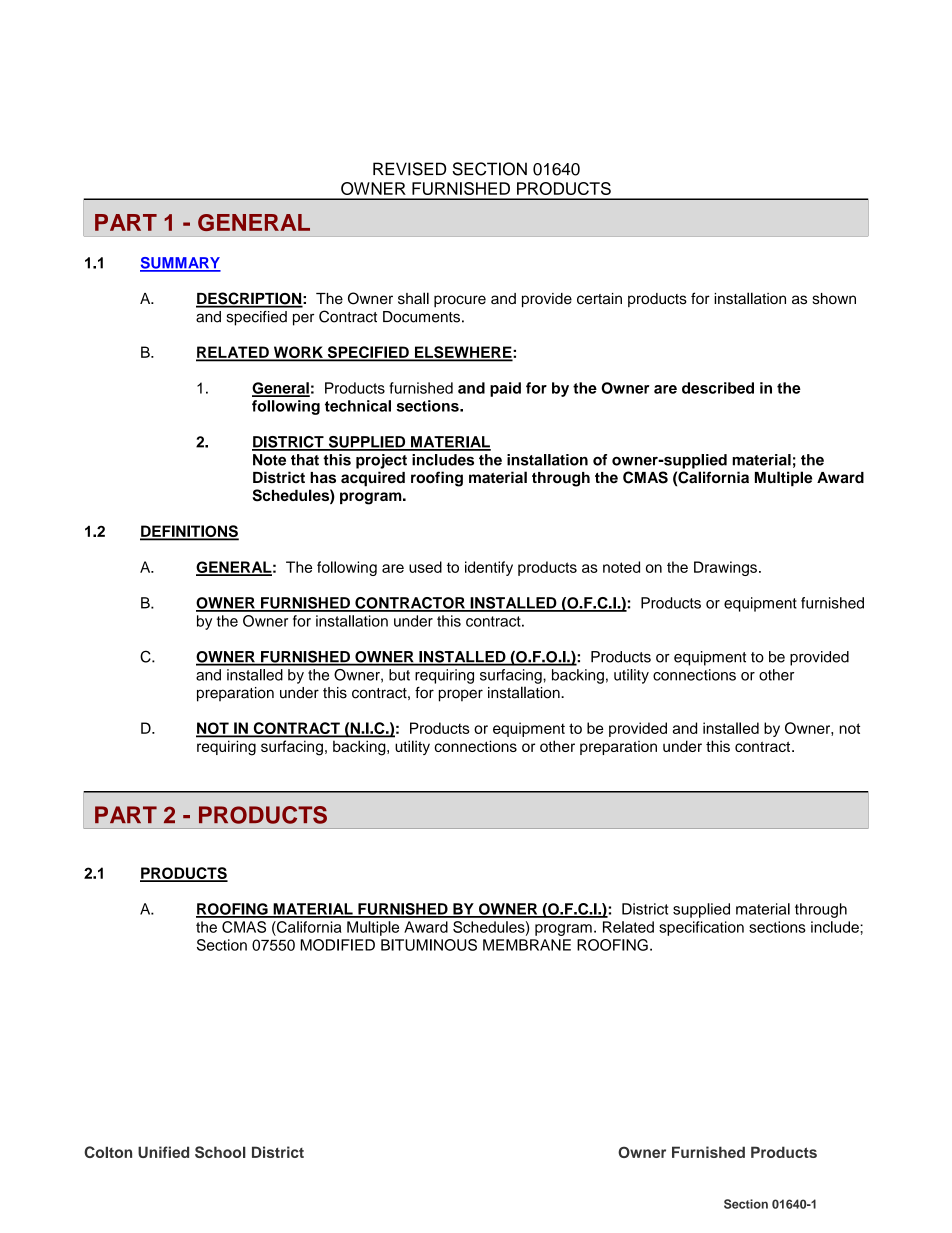 The height and width of the screenshot is (1233, 952). What do you see at coordinates (189, 532) in the screenshot?
I see `DEFINITIONS` at bounding box center [189, 532].
